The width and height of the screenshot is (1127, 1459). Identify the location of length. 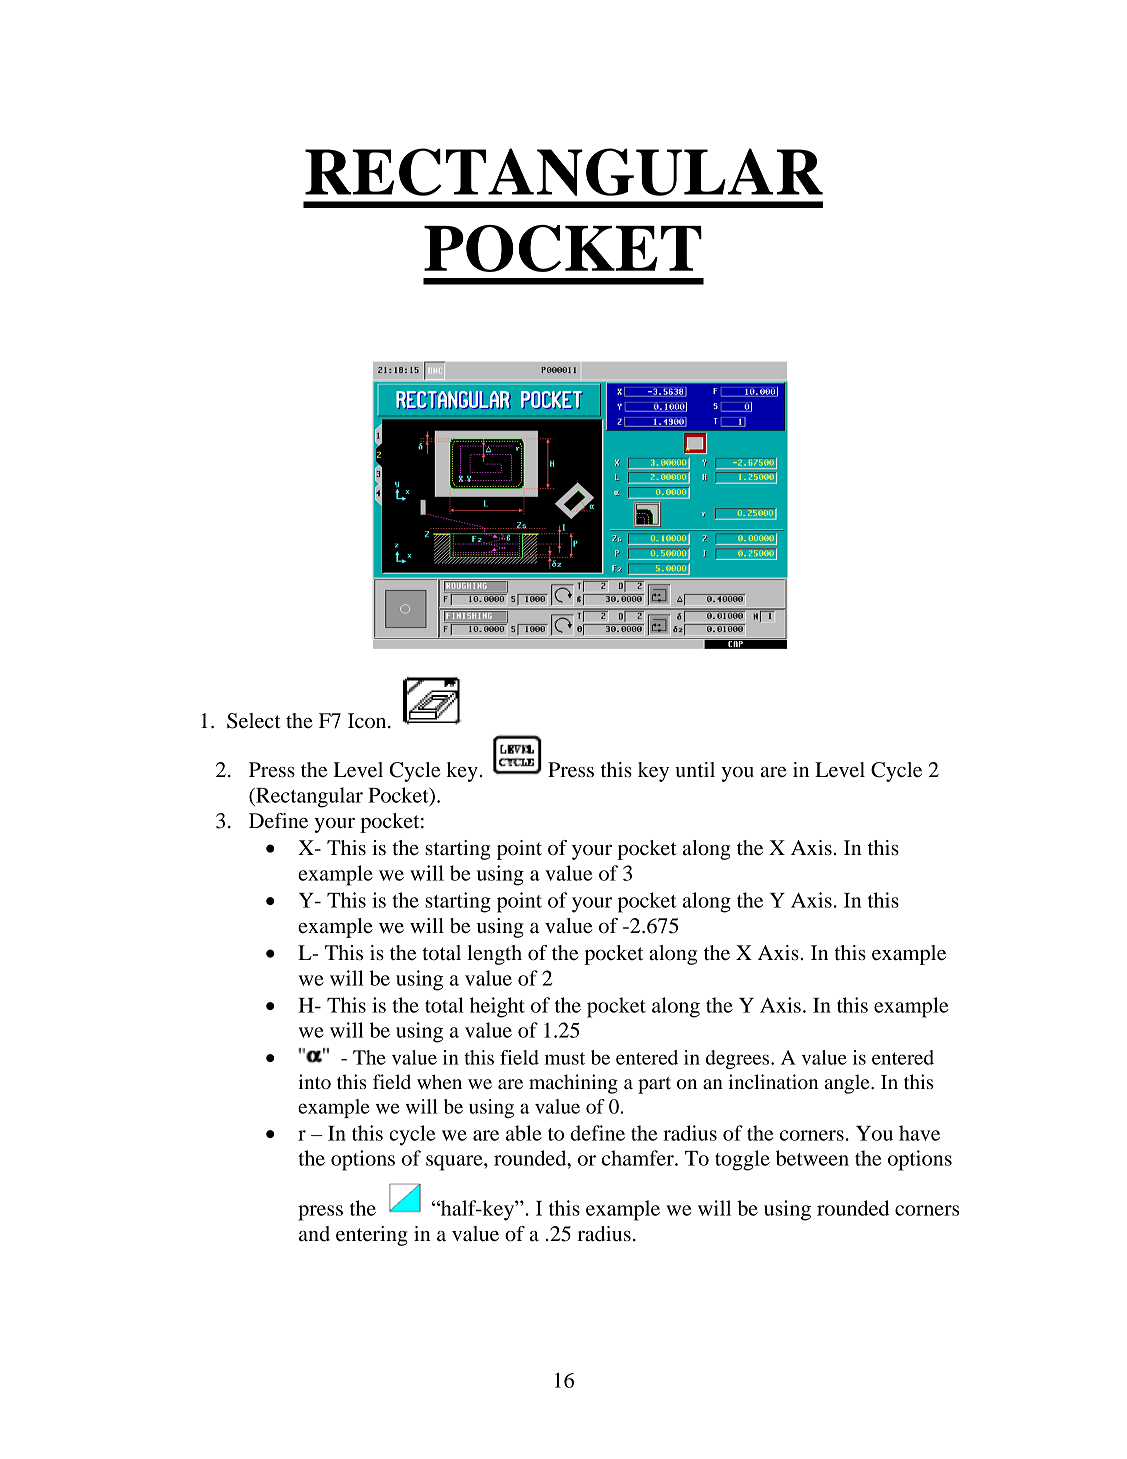
(494, 955).
